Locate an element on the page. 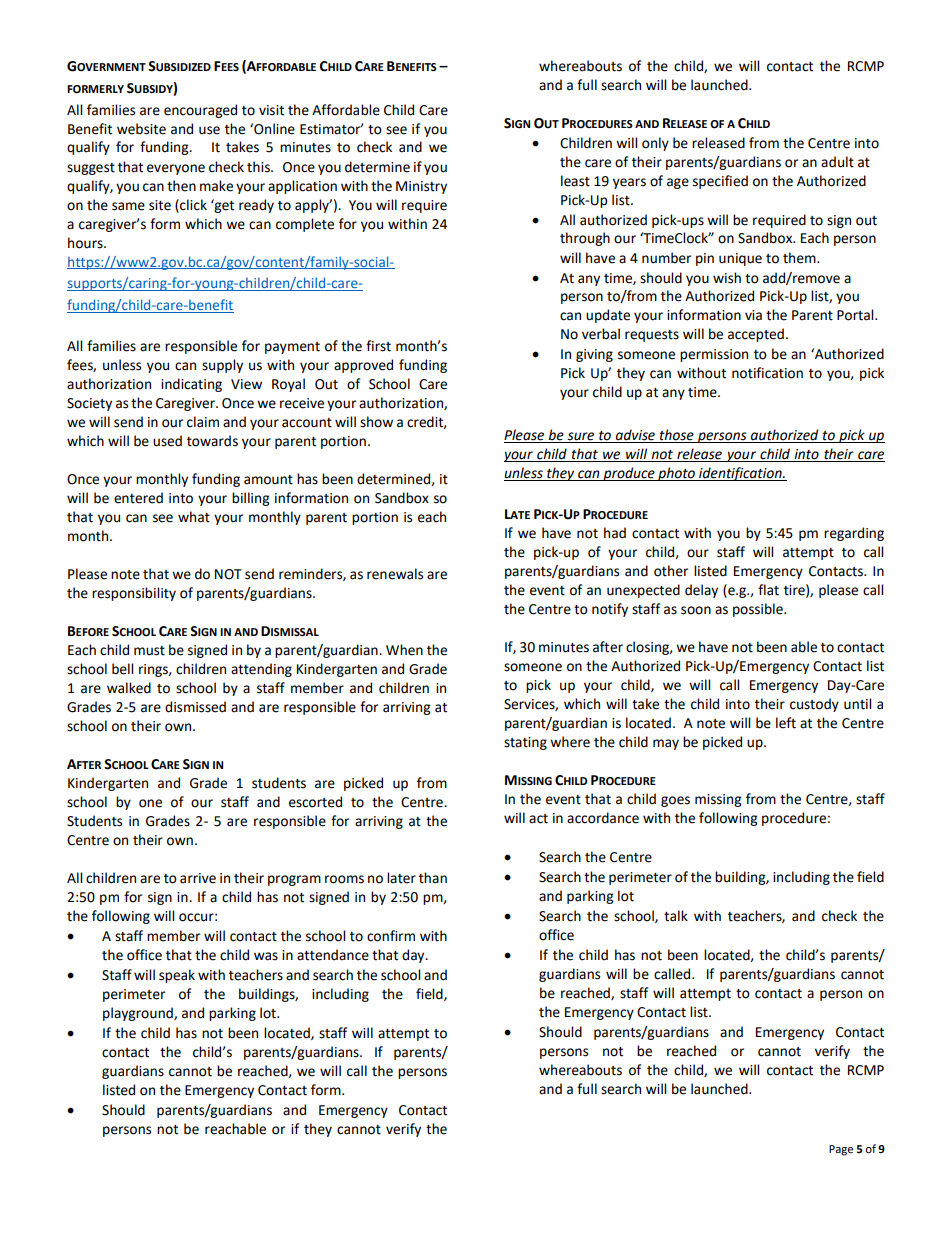  arrive is located at coordinates (198, 878).
